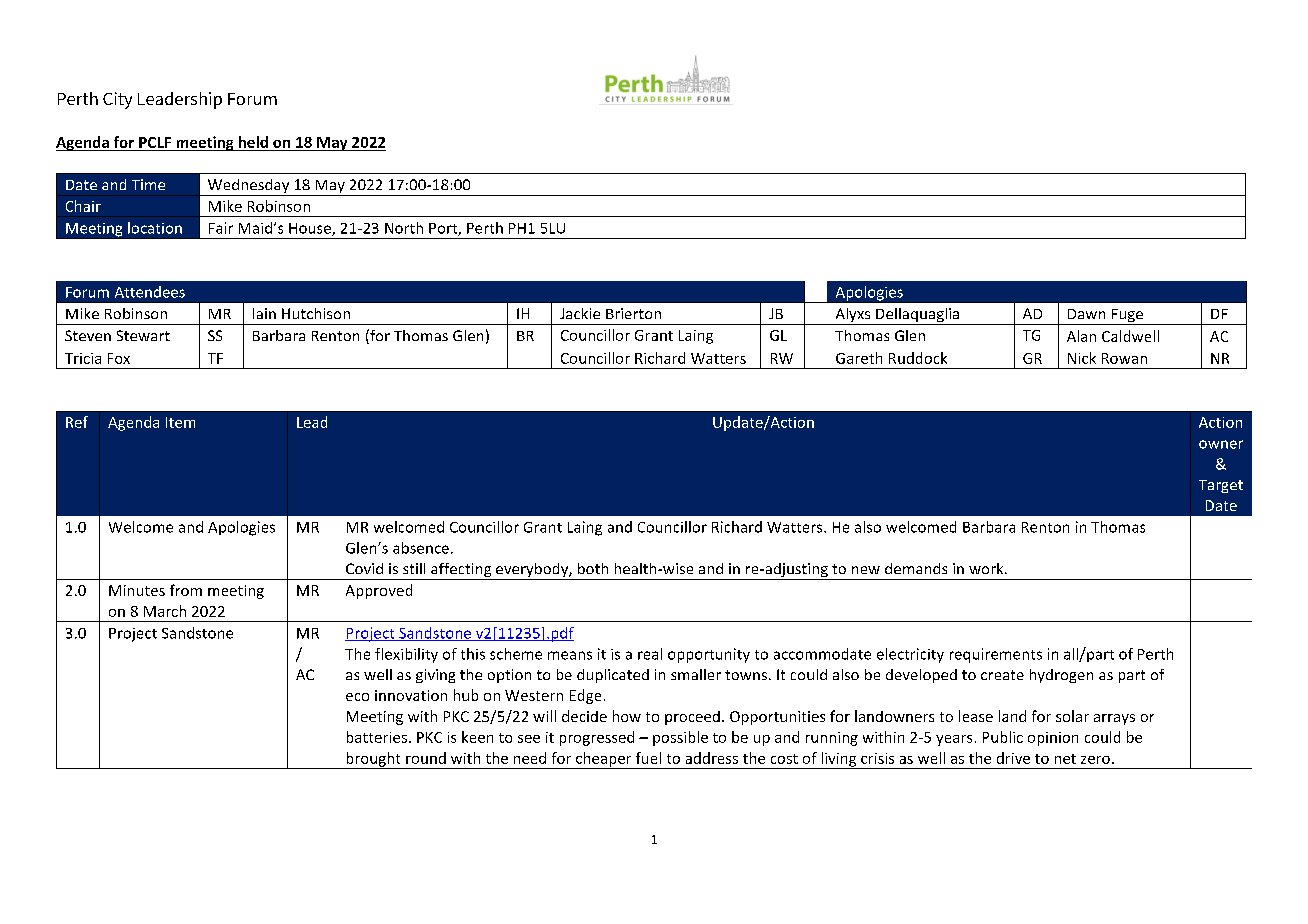 The width and height of the image is (1308, 924). What do you see at coordinates (859, 358) in the image?
I see `Gareth` at bounding box center [859, 358].
